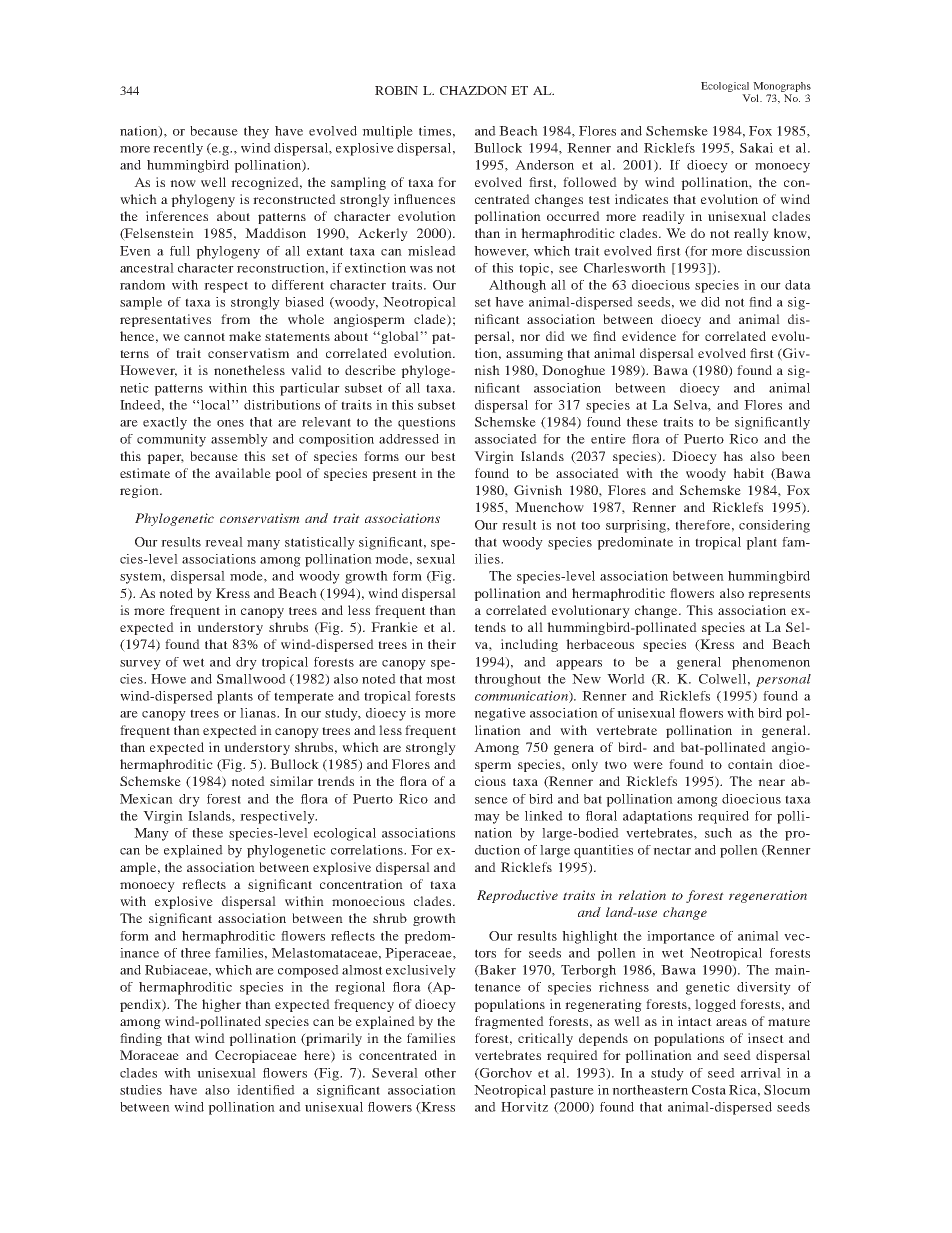  I want to click on they, so click(256, 132).
